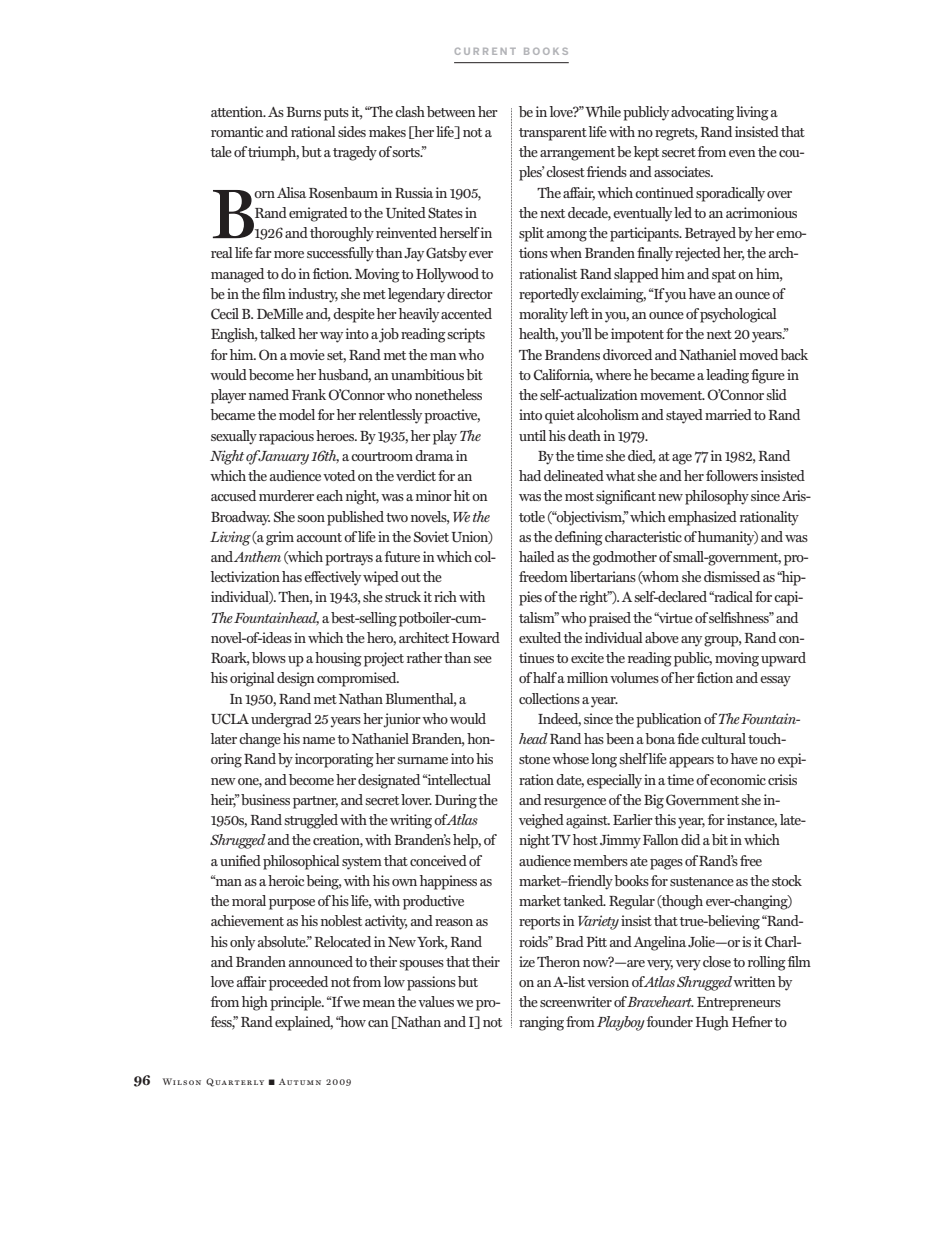 This image has width=952, height=1233. What do you see at coordinates (485, 51) in the image?
I see `CURRENT` at bounding box center [485, 51].
